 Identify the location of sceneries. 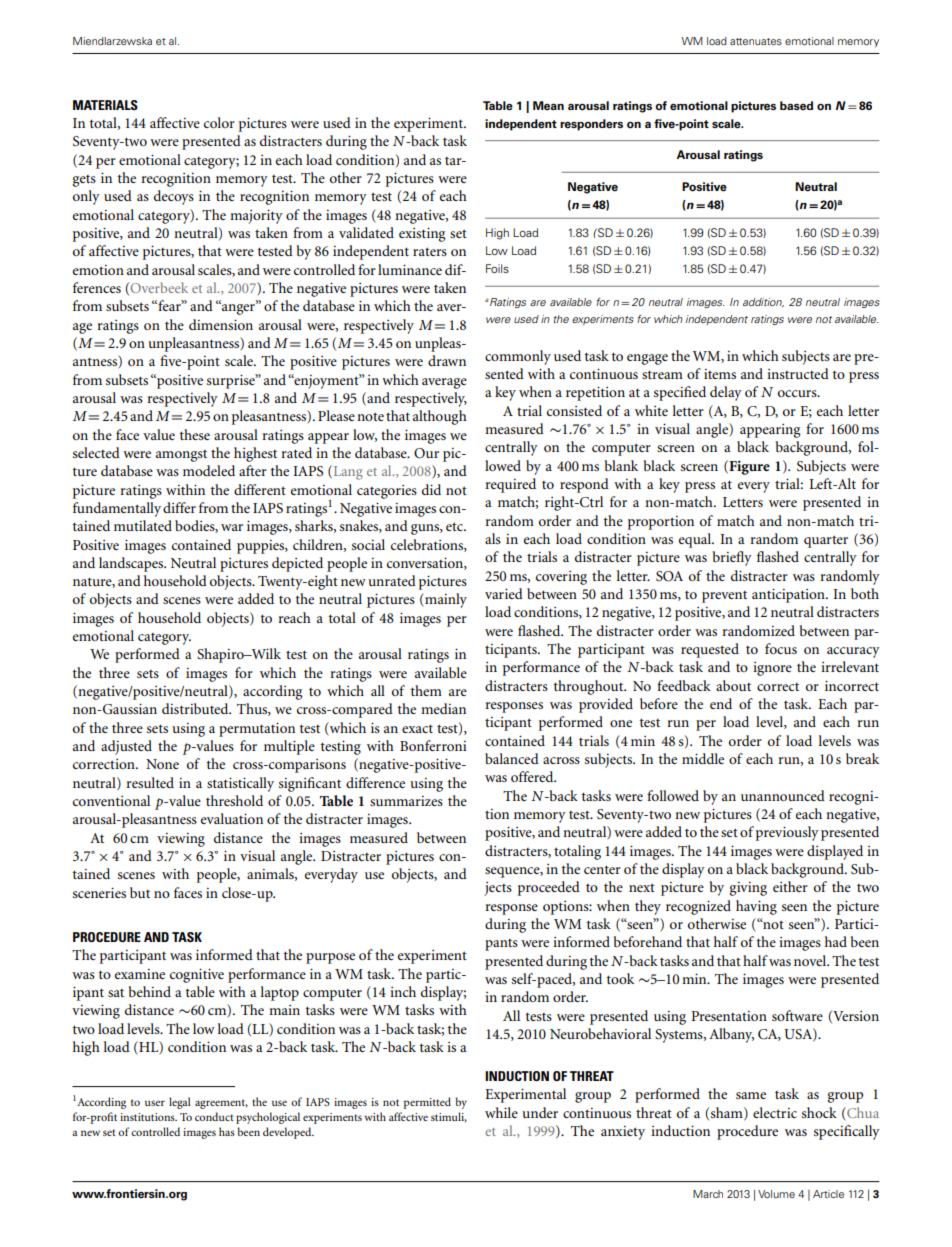
(99, 892).
